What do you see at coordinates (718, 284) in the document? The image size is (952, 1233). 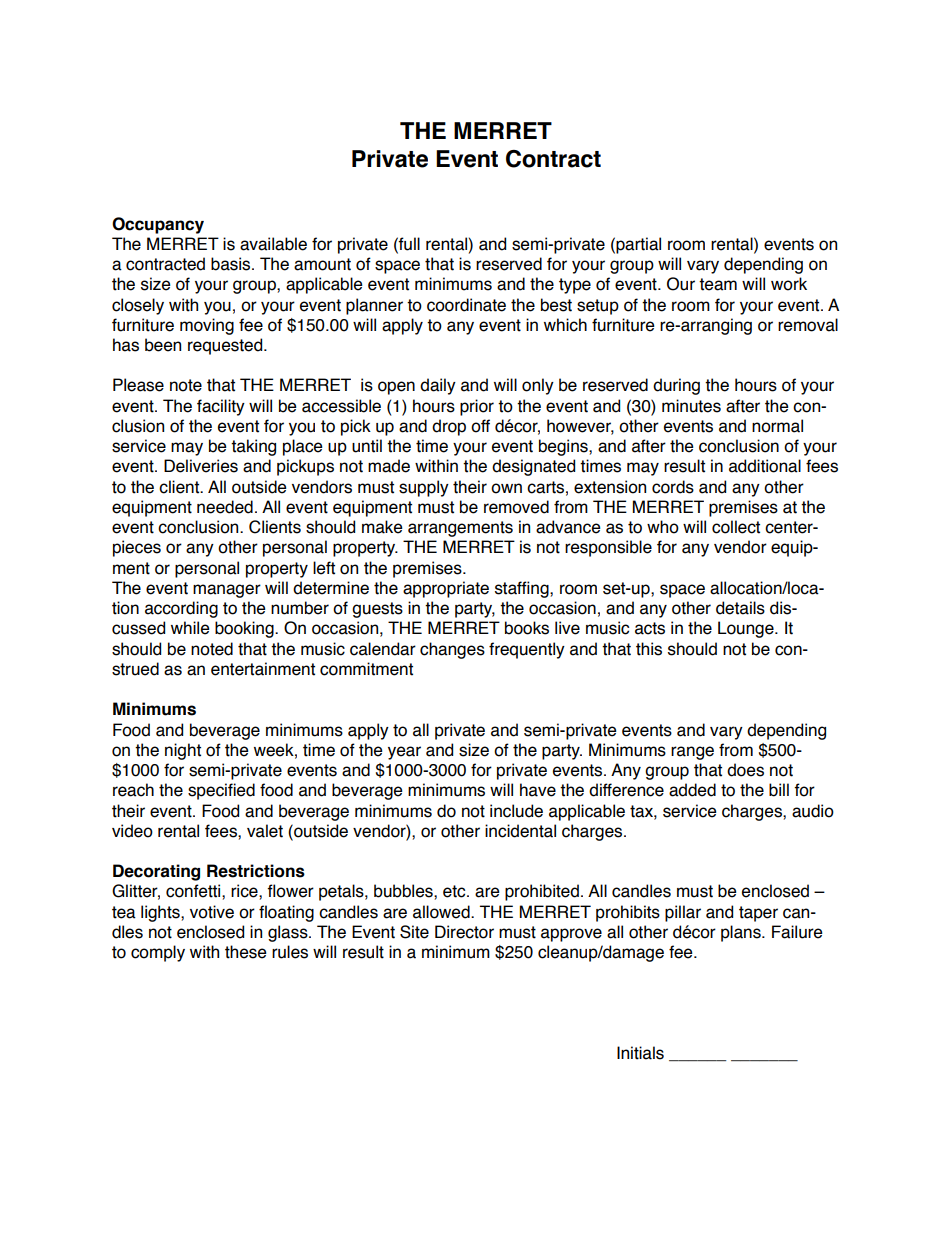 I see `team` at bounding box center [718, 284].
